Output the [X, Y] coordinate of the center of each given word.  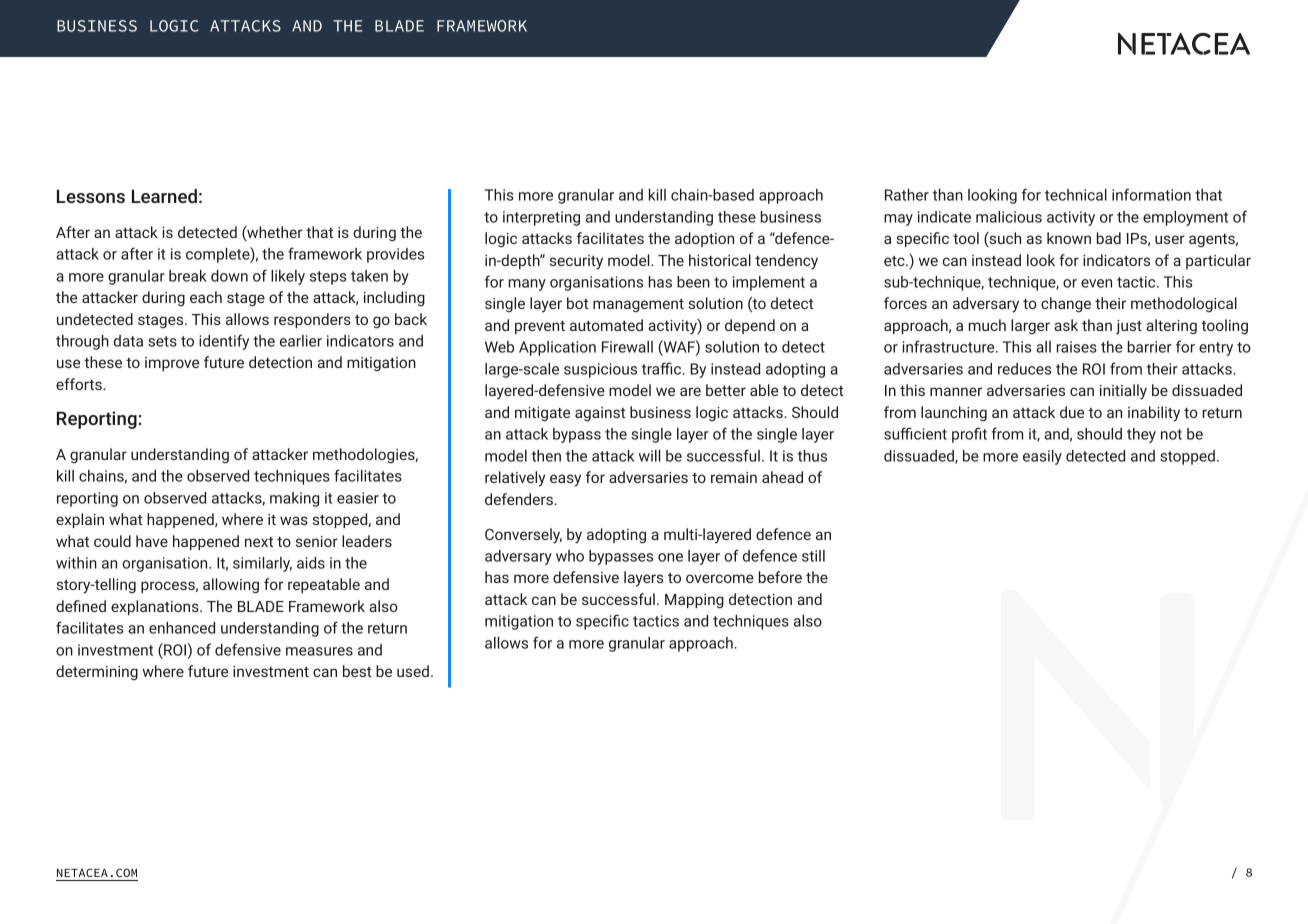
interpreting [541, 218]
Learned [164, 196]
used [413, 671]
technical [1076, 195]
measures [319, 651]
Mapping [694, 601]
